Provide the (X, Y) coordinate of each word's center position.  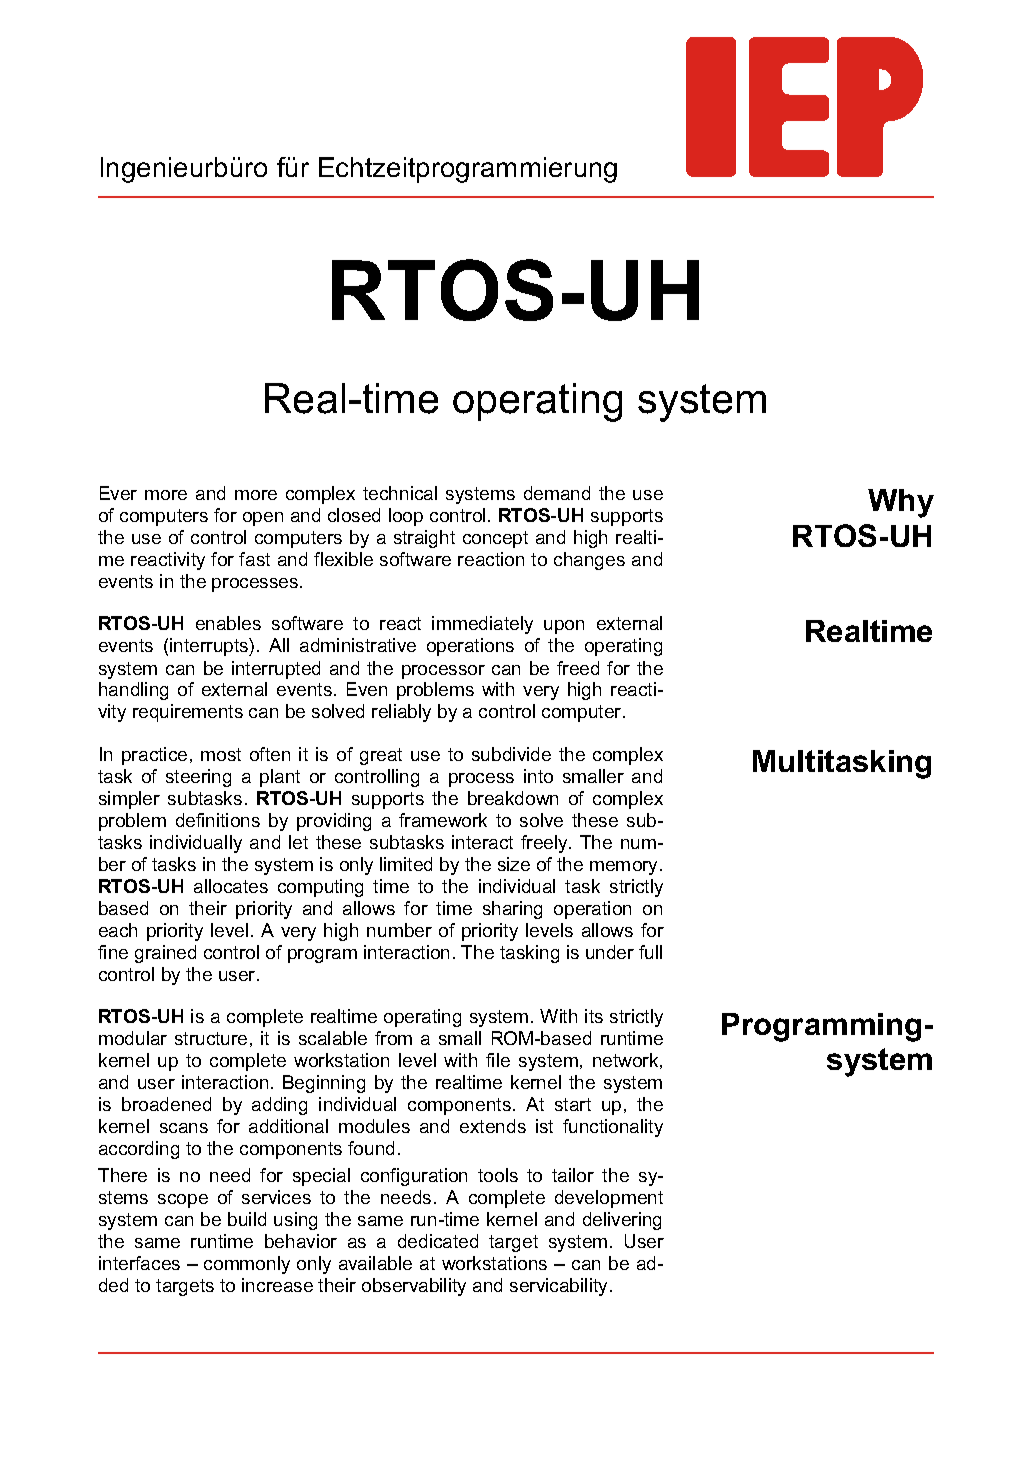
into (538, 776)
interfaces (139, 1263)
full (650, 952)
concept (495, 539)
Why (901, 503)
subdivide (511, 754)
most (221, 754)
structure (211, 1038)
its (594, 1016)
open (263, 519)
